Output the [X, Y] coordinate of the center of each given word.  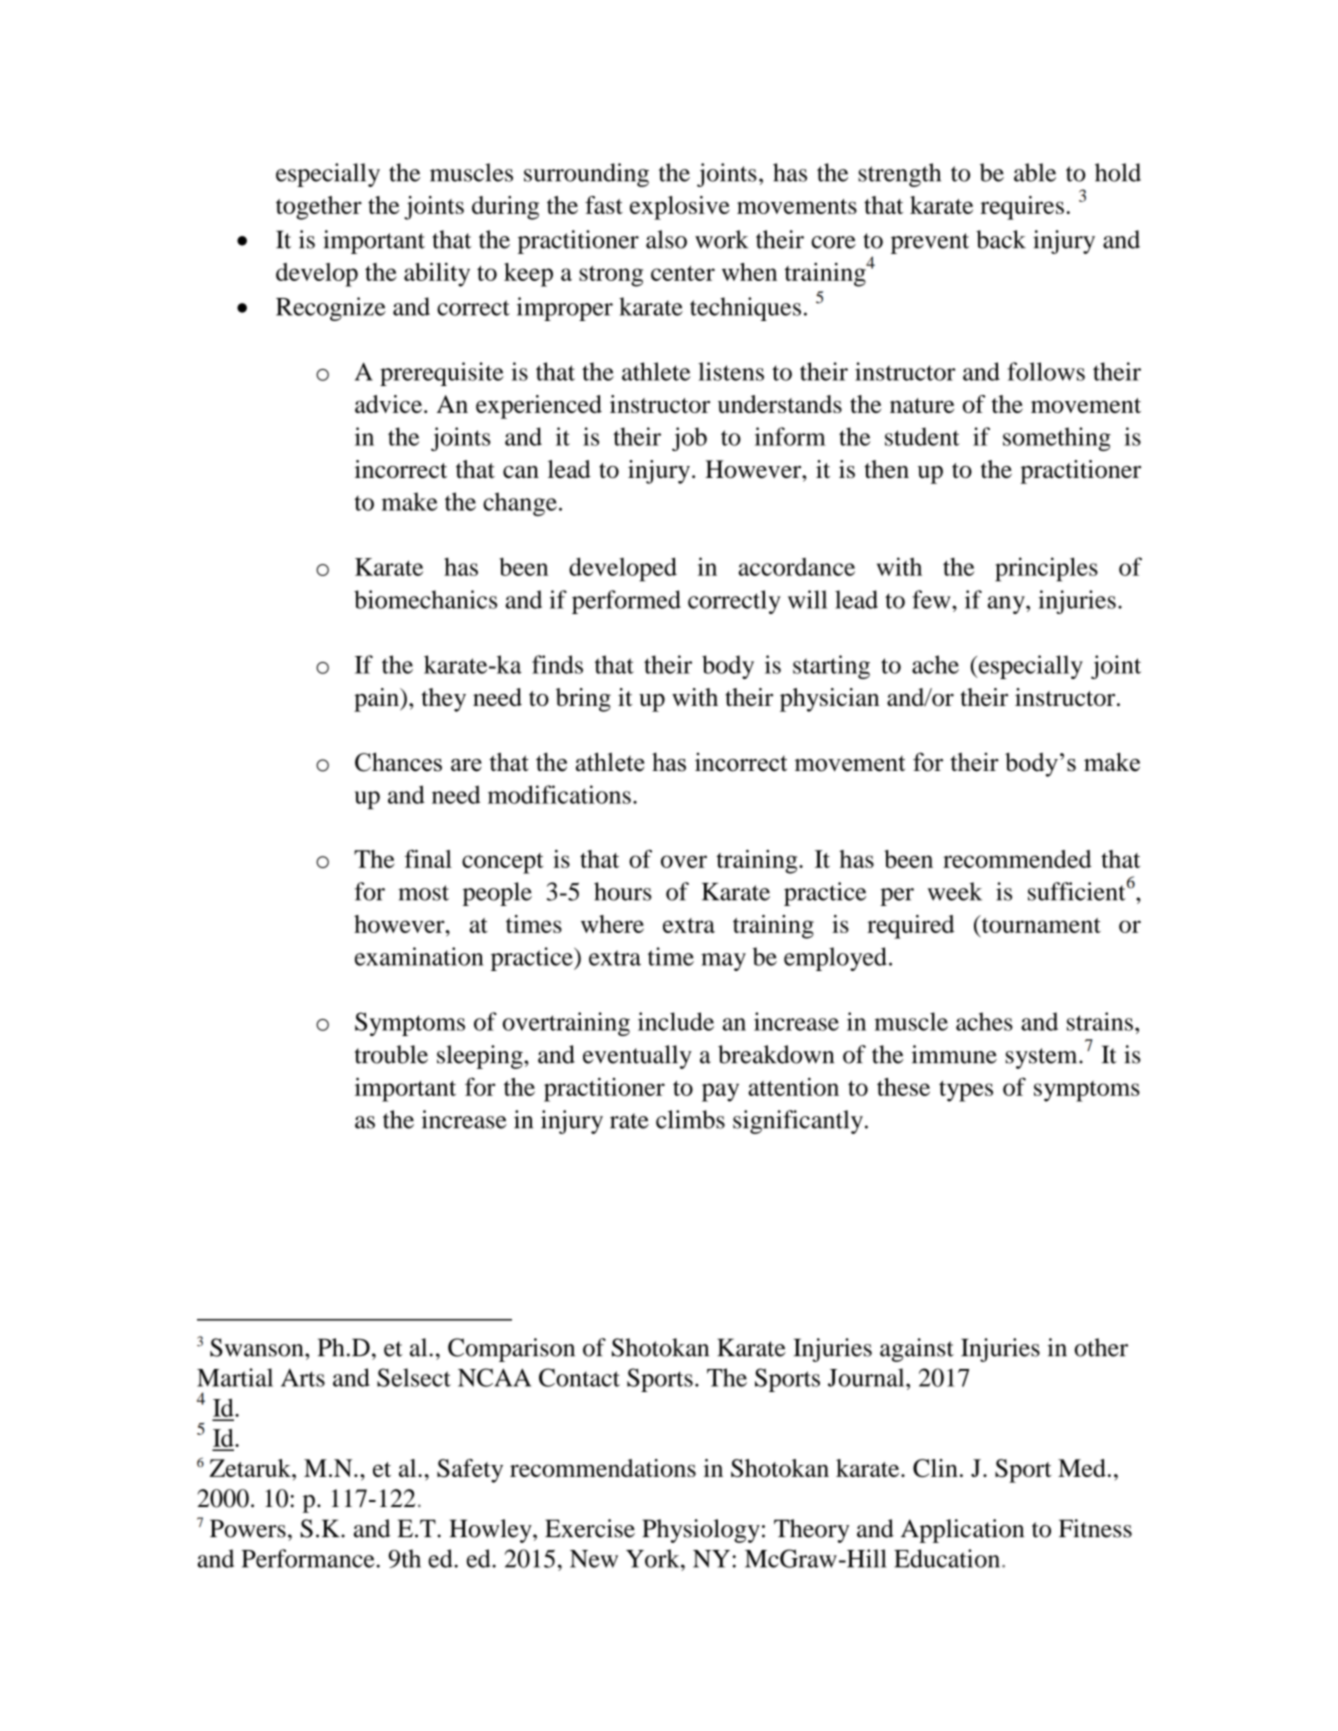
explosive [680, 208]
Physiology [701, 1531]
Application [962, 1531]
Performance [308, 1558]
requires [1022, 208]
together [319, 208]
